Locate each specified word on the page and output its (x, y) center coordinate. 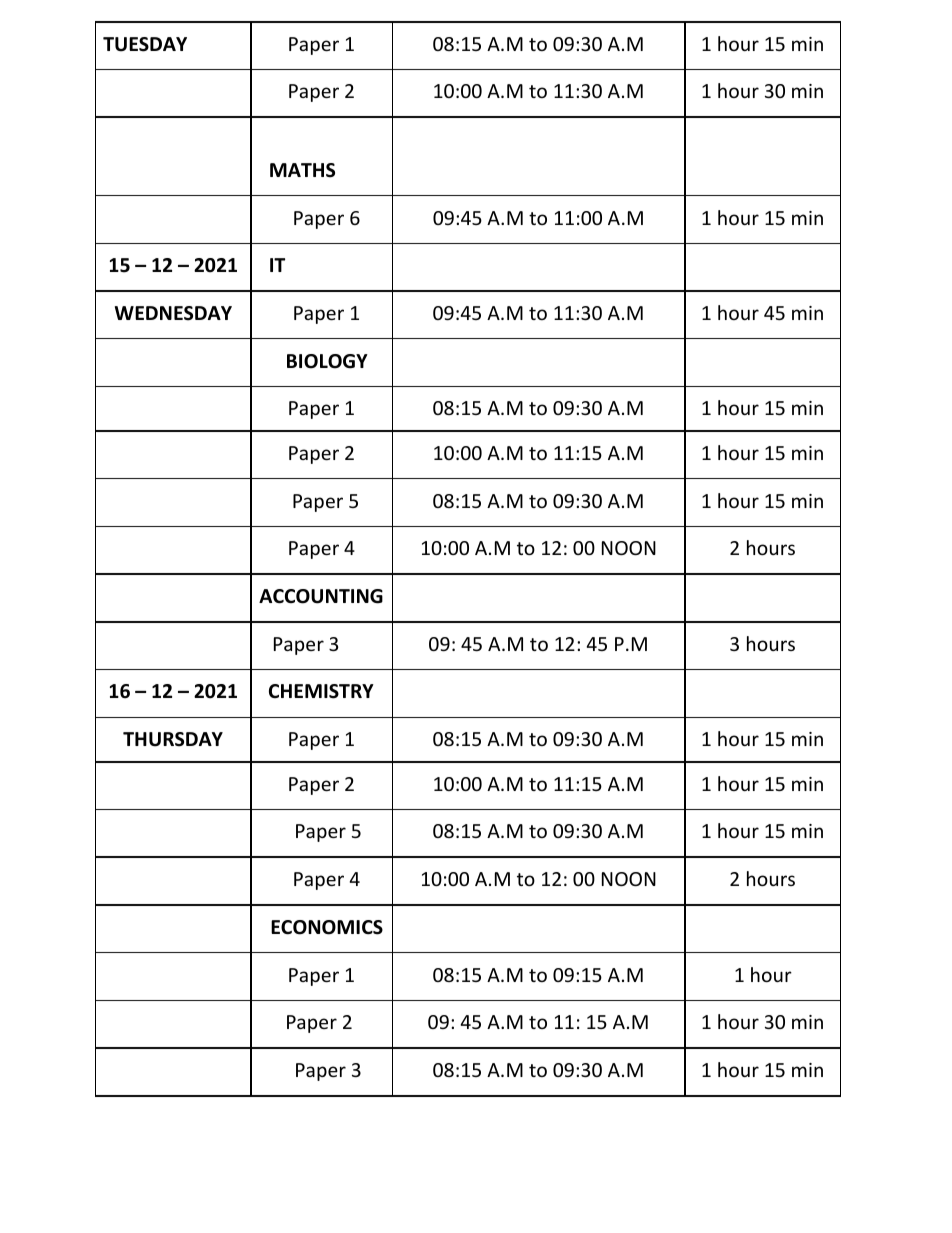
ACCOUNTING (321, 596)
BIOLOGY (327, 361)
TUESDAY (145, 44)
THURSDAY (173, 739)
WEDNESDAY (173, 313)
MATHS (302, 170)
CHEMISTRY (321, 691)
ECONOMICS (327, 927)
